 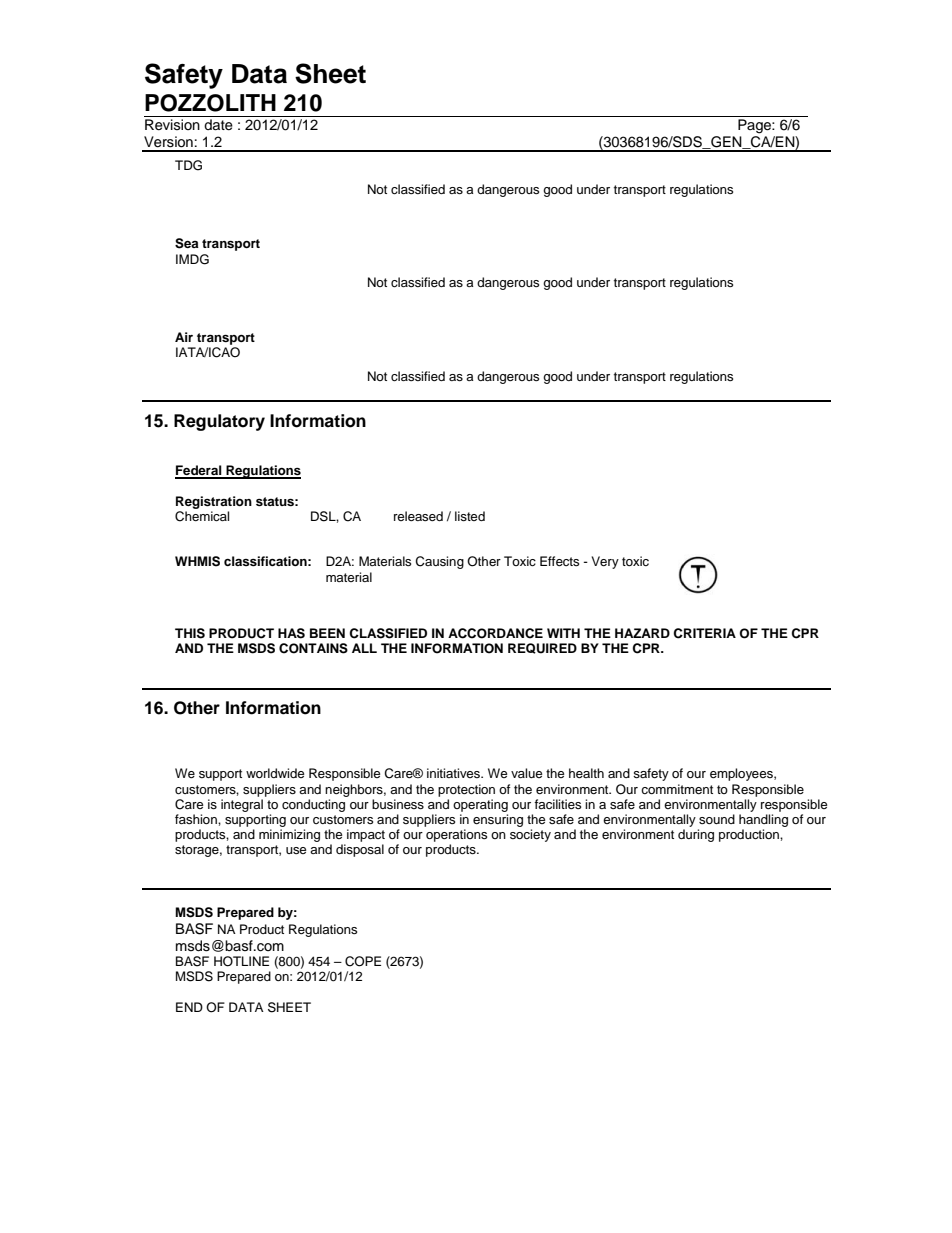 What do you see at coordinates (470, 516) in the screenshot?
I see `listed` at bounding box center [470, 516].
